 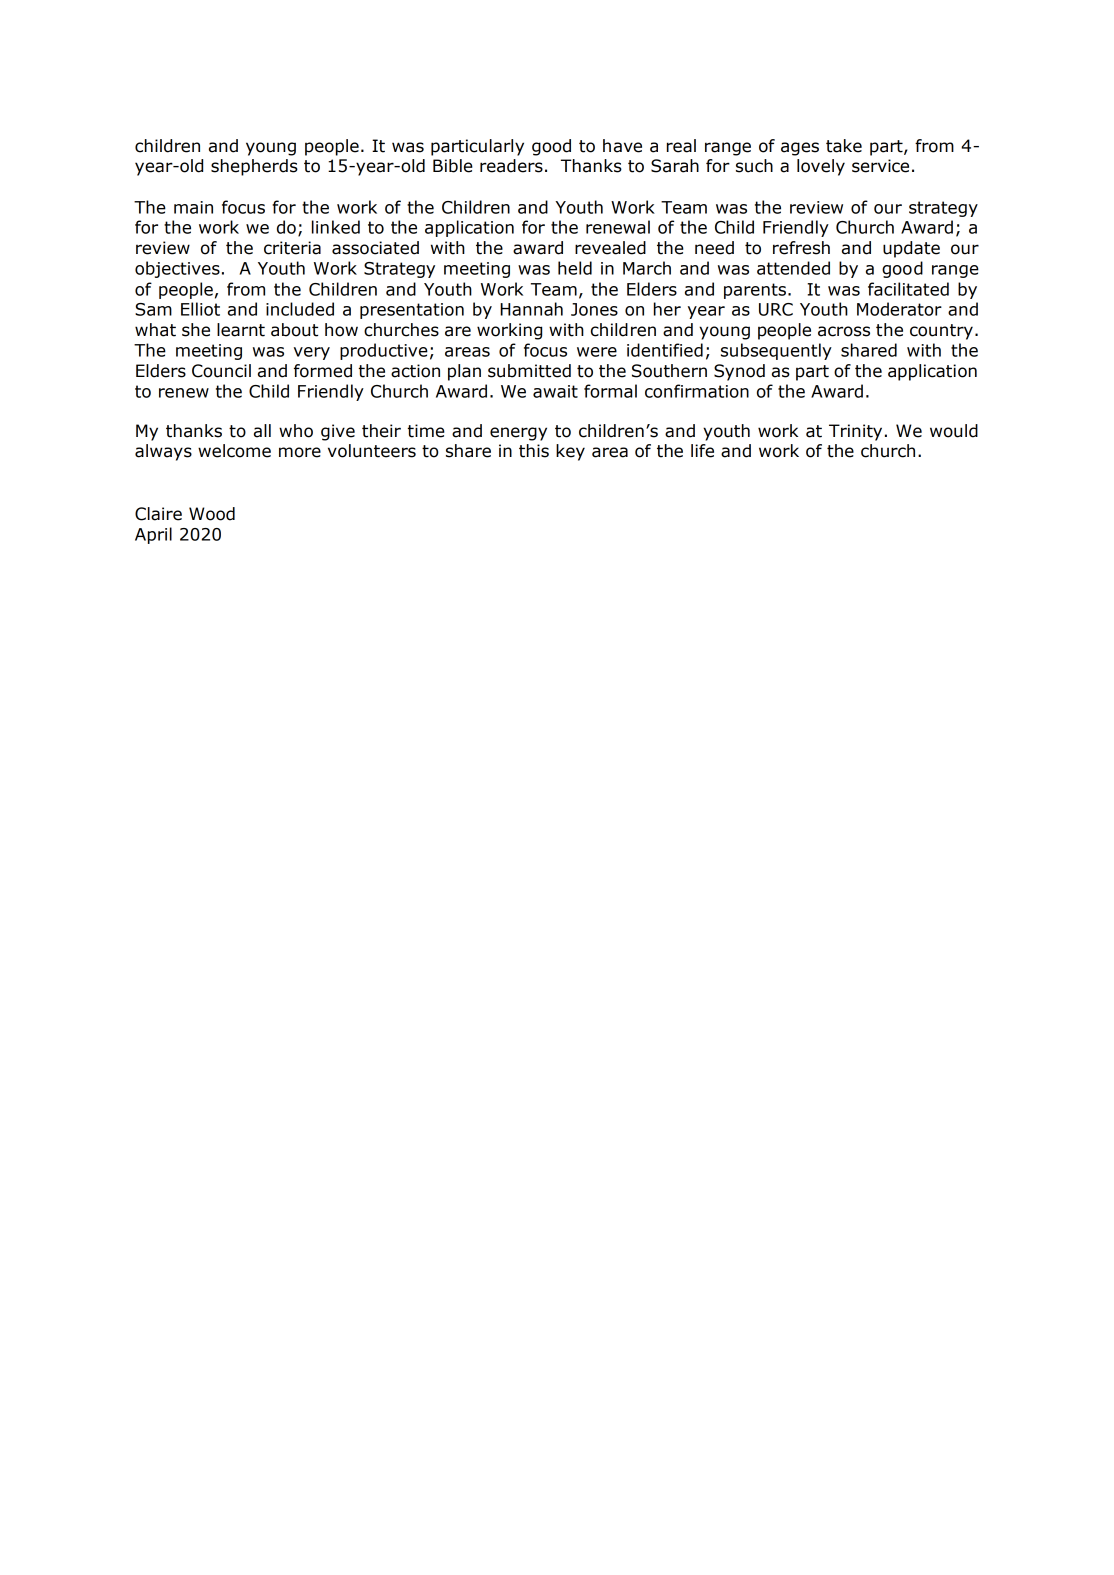 What do you see at coordinates (610, 248) in the screenshot?
I see `revealed` at bounding box center [610, 248].
